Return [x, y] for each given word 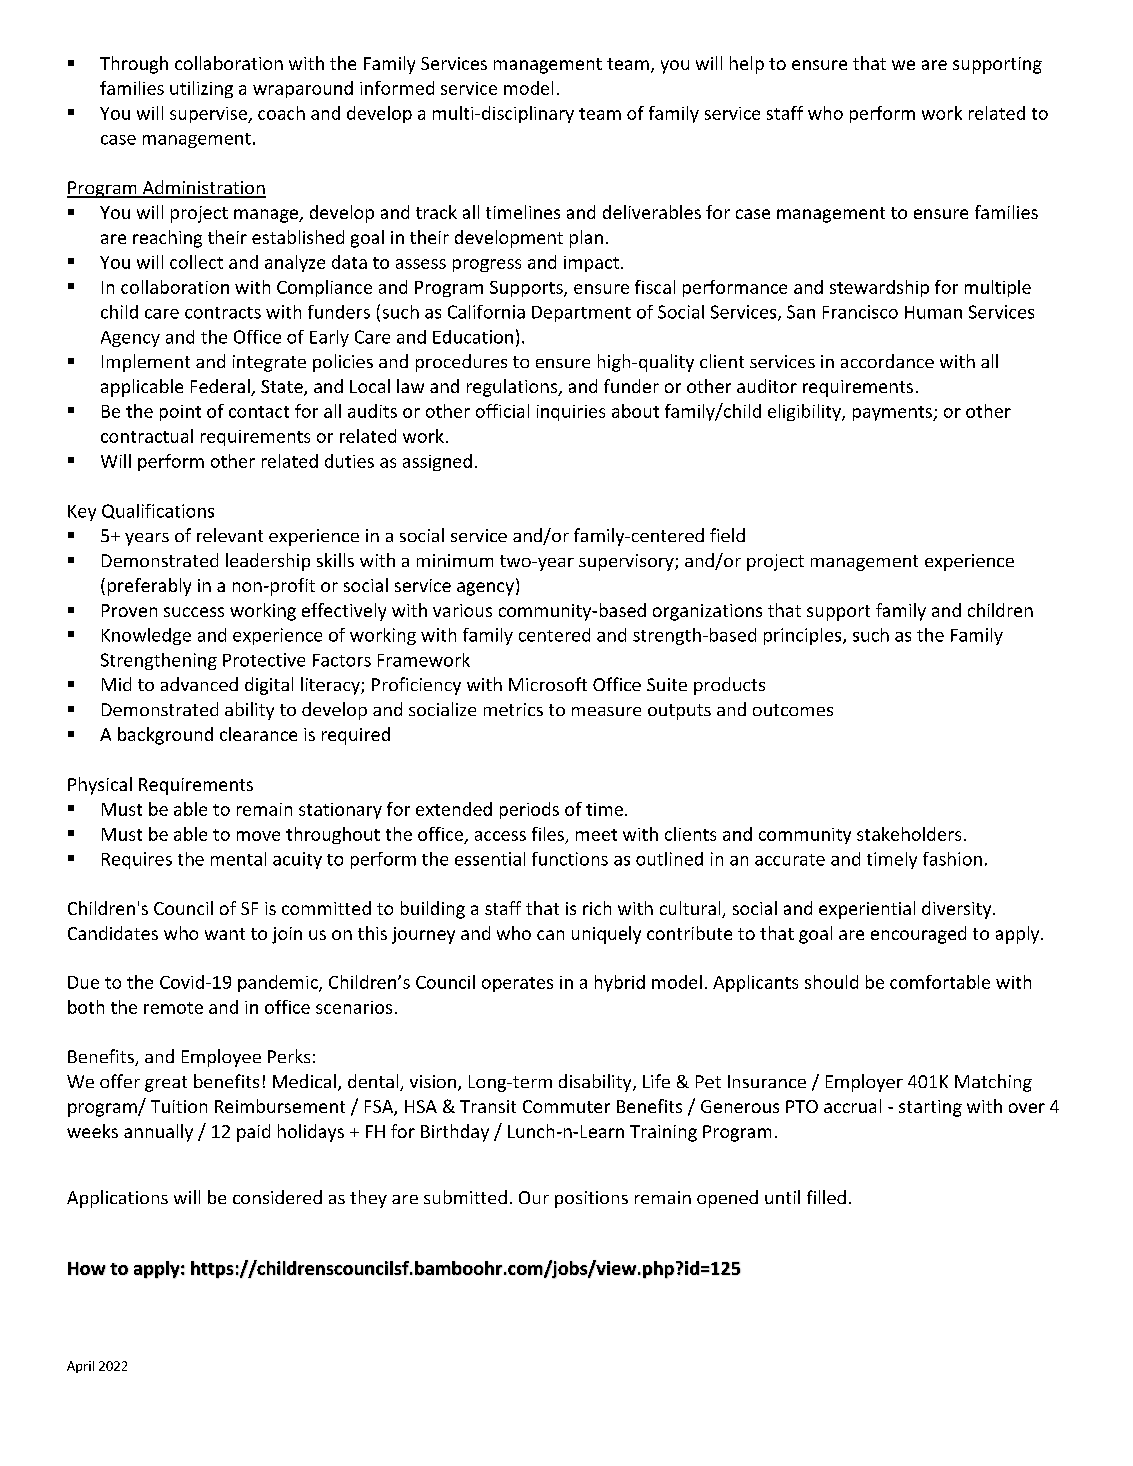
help [747, 65]
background [165, 736]
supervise [209, 115]
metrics [513, 709]
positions [591, 1199]
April [80, 1367]
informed [397, 88]
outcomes [793, 710]
